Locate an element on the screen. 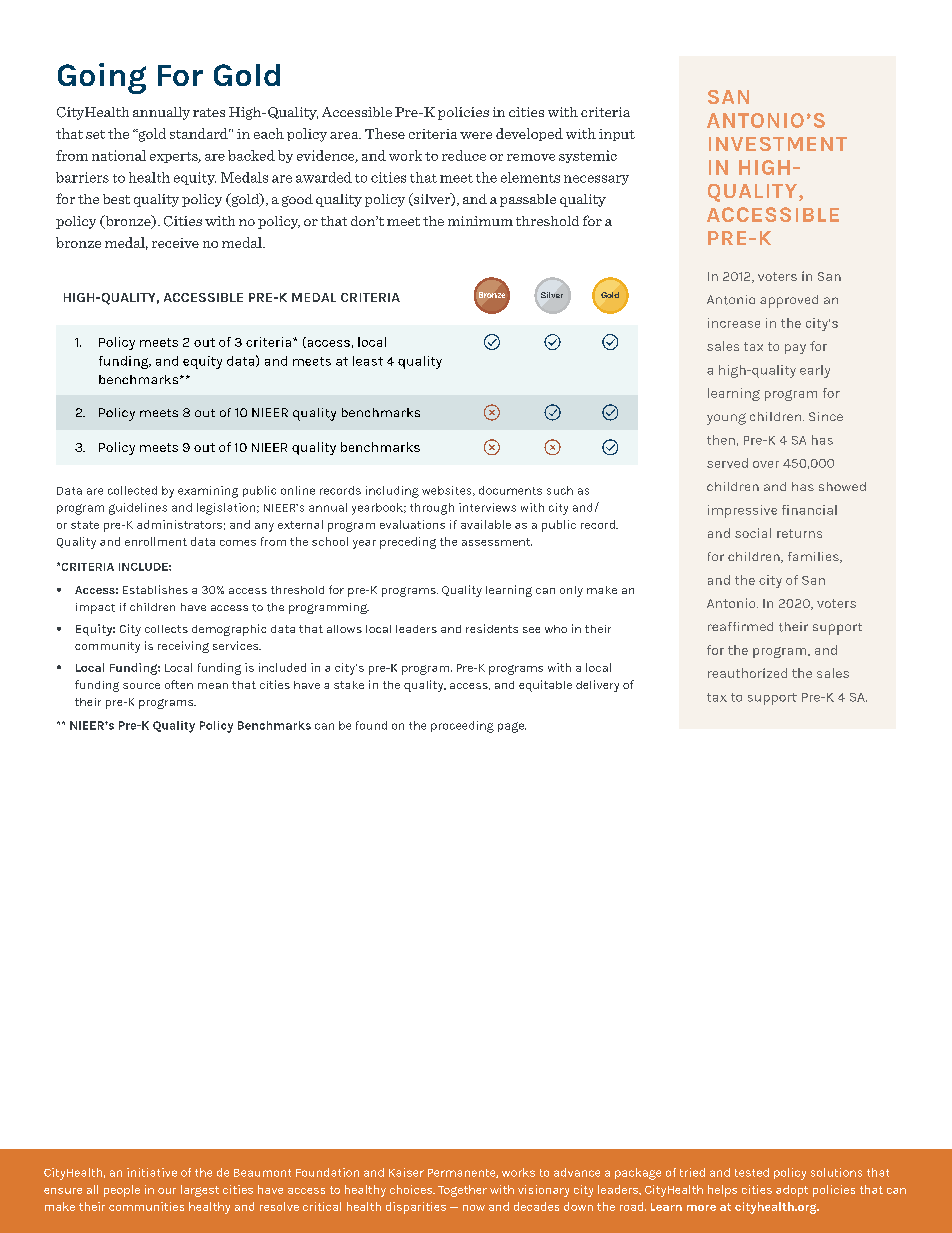 The width and height of the screenshot is (952, 1233). were is located at coordinates (476, 135).
